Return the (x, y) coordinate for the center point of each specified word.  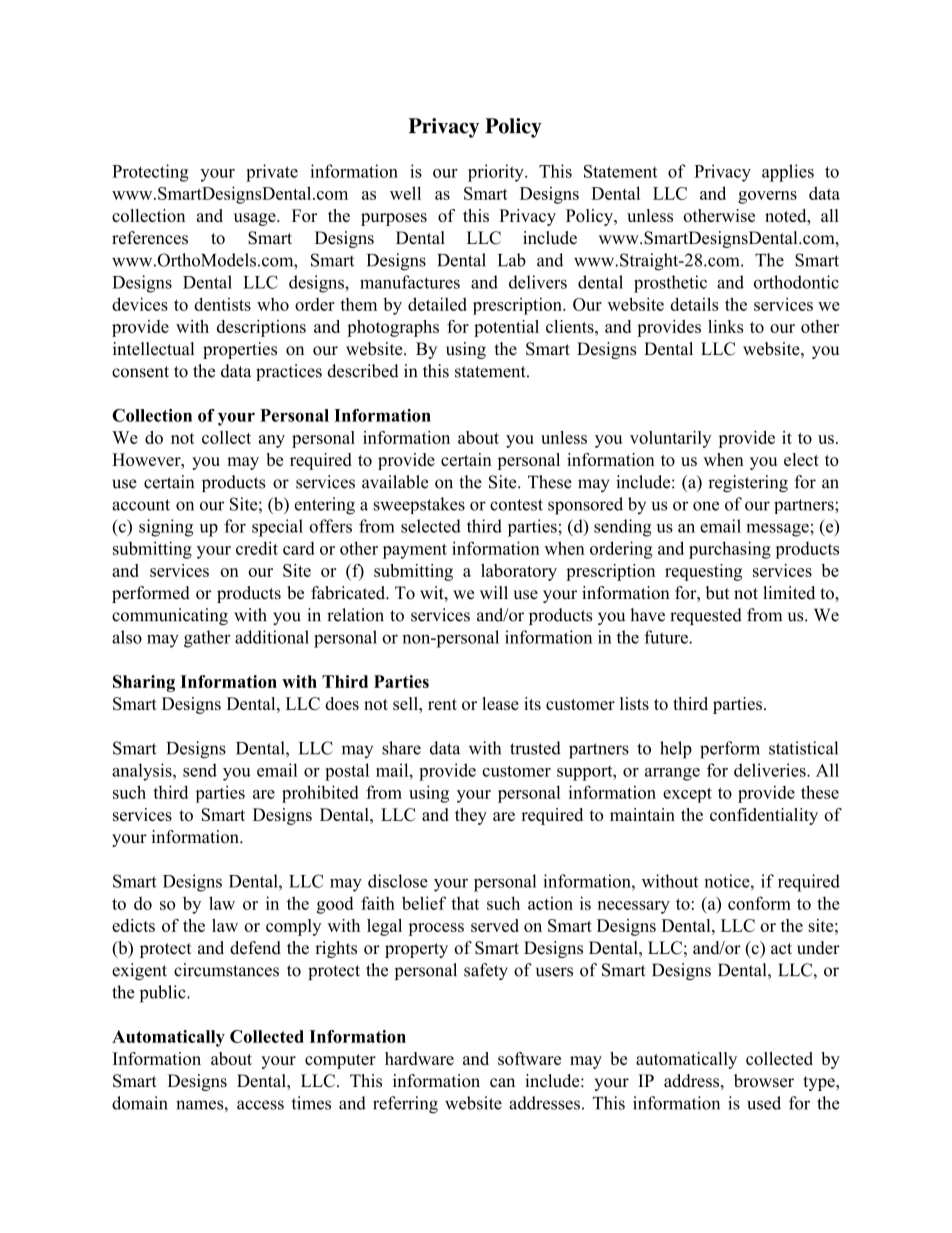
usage (256, 219)
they (471, 816)
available (395, 482)
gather (207, 639)
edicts (133, 925)
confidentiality (764, 816)
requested (706, 616)
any (272, 441)
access (260, 1105)
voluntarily (670, 439)
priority (497, 173)
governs (767, 197)
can (502, 1083)
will (494, 592)
